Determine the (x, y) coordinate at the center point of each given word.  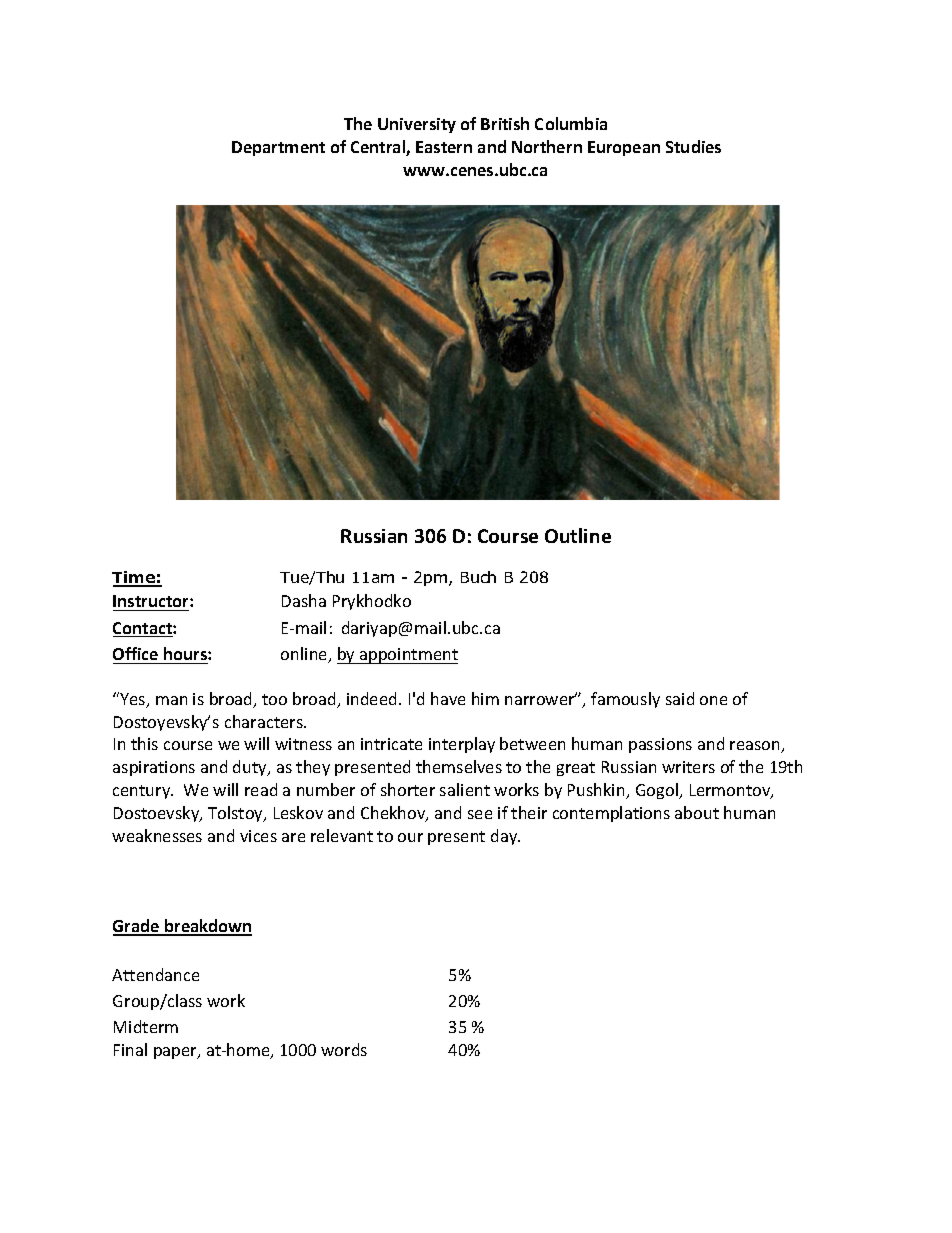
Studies (693, 146)
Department (278, 148)
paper (176, 1053)
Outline (578, 535)
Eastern (444, 147)
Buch (478, 577)
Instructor (152, 603)
